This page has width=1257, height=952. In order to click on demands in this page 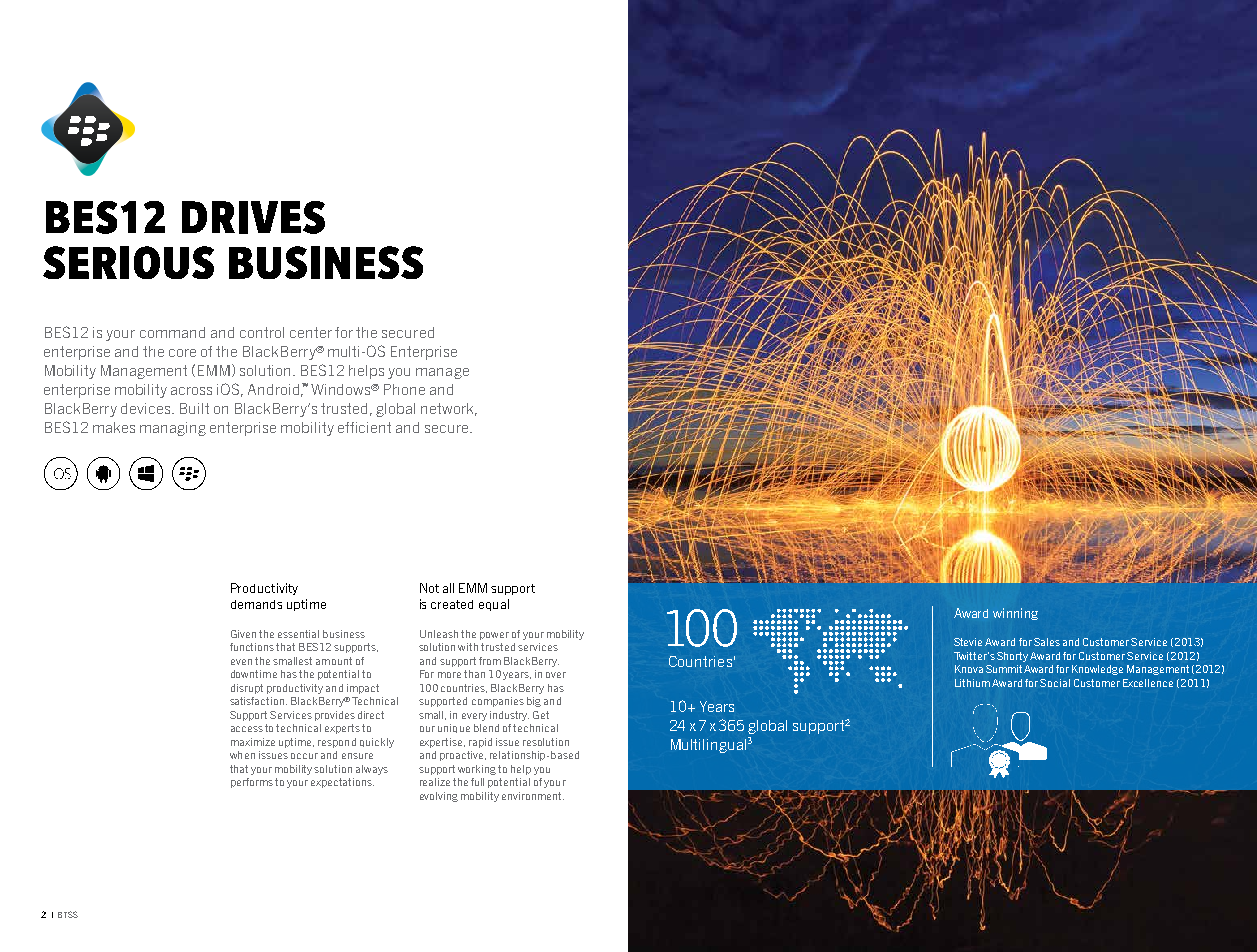, I will do `click(256, 604)`.
